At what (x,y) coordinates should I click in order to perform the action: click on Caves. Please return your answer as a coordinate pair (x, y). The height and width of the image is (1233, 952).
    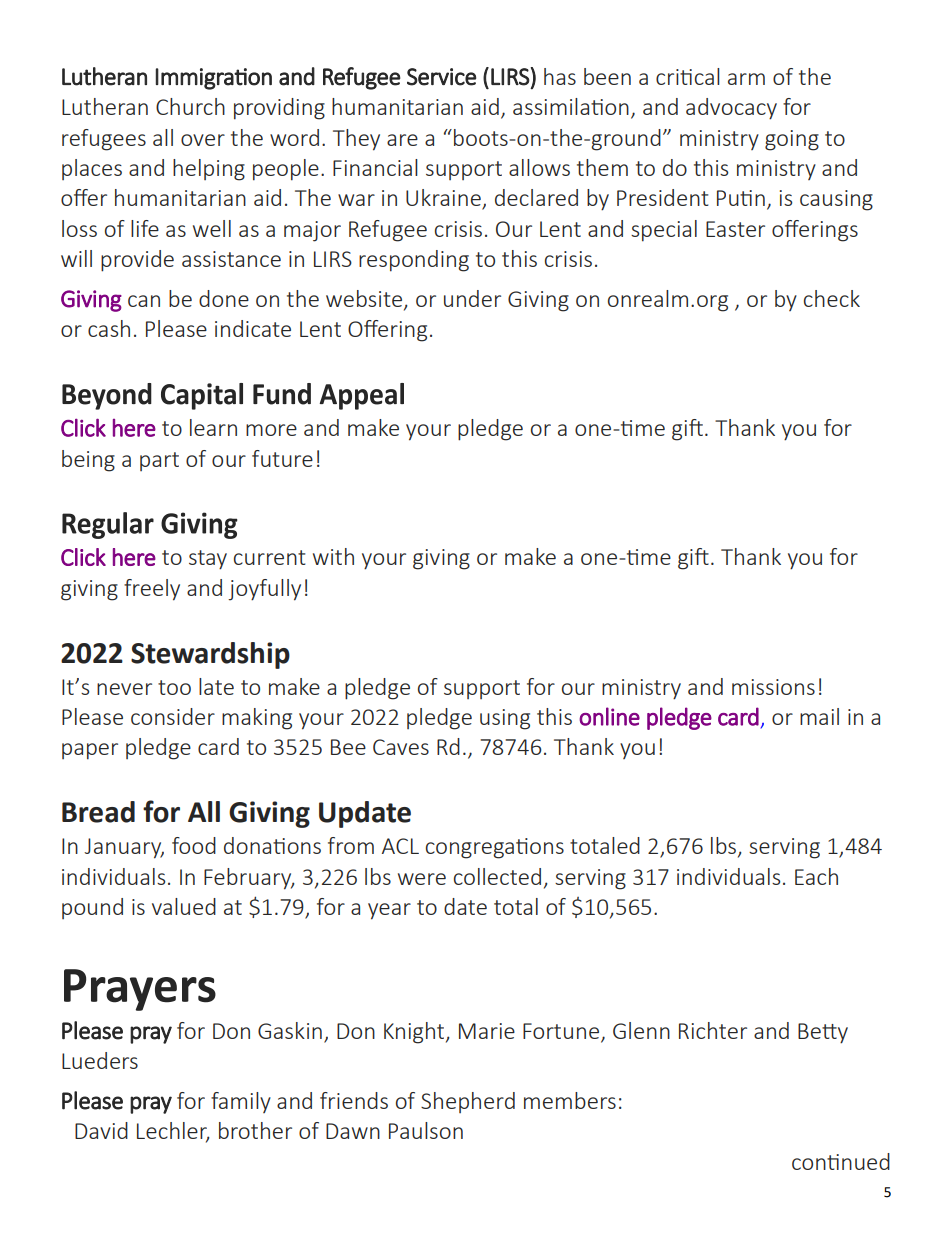
    Looking at the image, I should click on (401, 747).
